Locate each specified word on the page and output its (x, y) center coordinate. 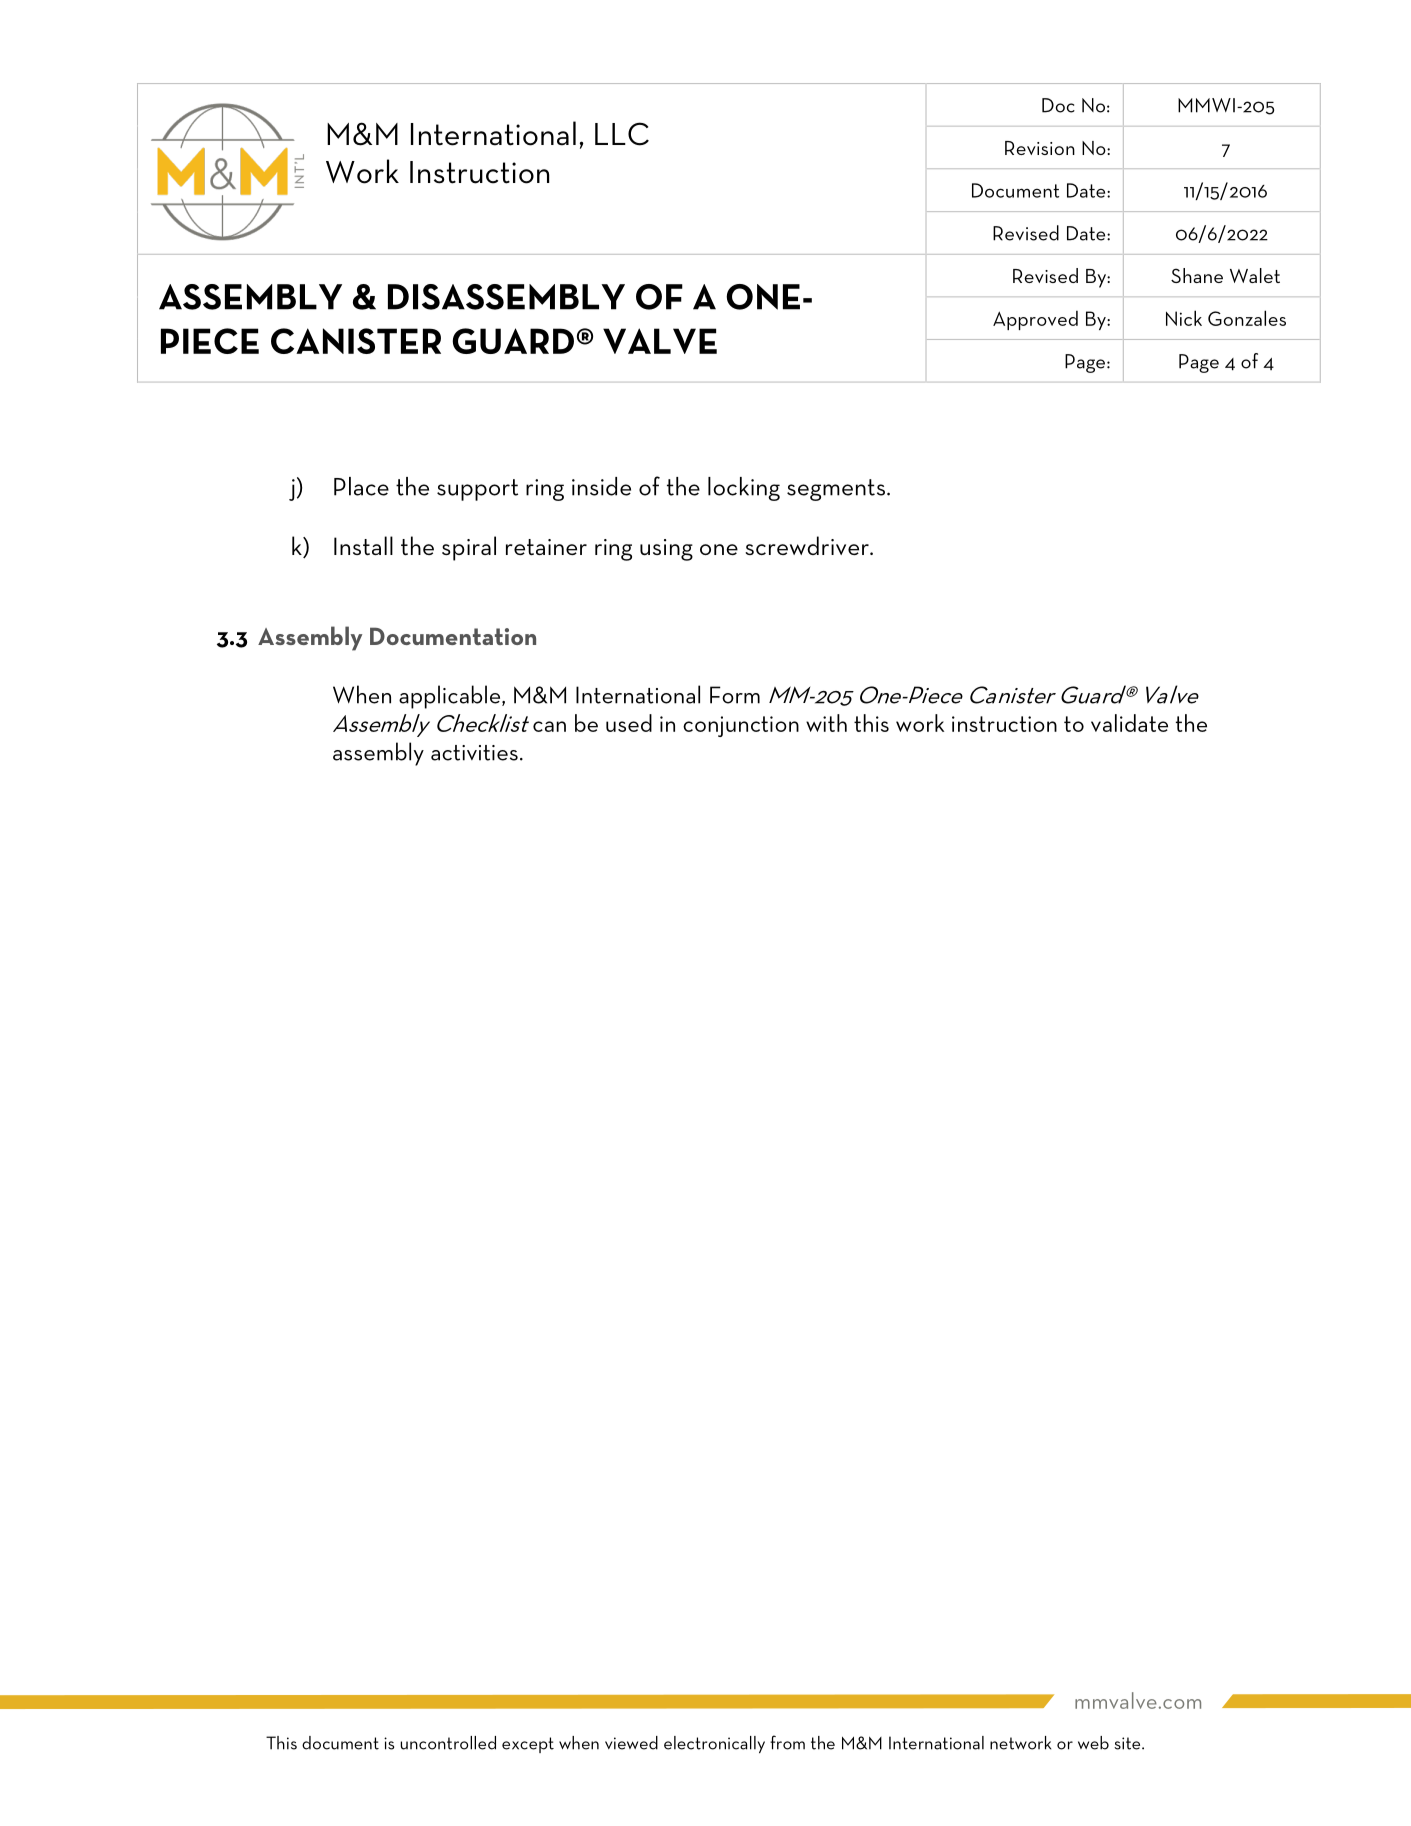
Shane (1197, 275)
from (787, 1742)
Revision (1040, 148)
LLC (622, 134)
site (1128, 1743)
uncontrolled (448, 1743)
